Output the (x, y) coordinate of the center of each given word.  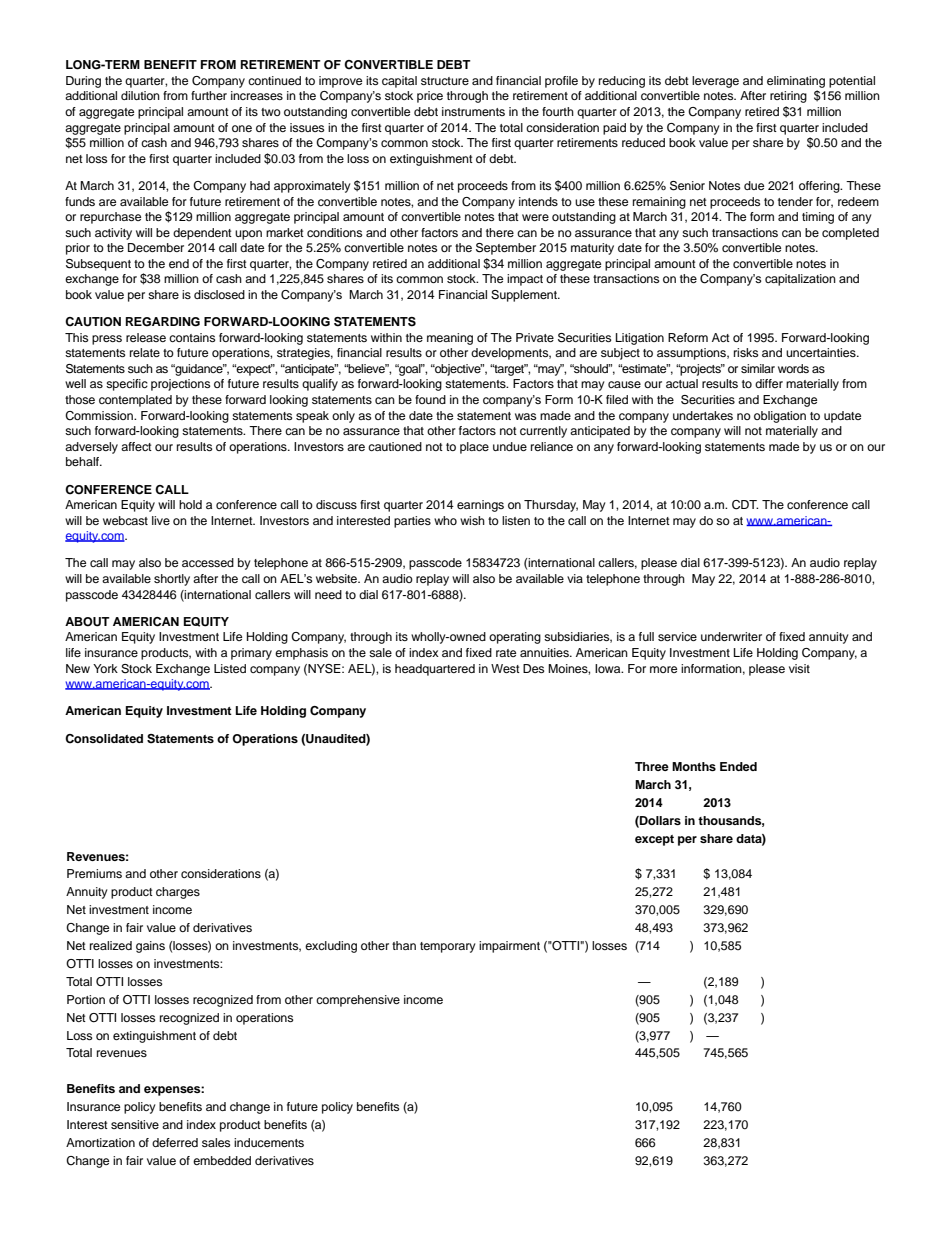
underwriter (731, 636)
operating (515, 638)
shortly (172, 580)
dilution (140, 95)
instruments (473, 111)
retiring (788, 97)
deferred (175, 1142)
